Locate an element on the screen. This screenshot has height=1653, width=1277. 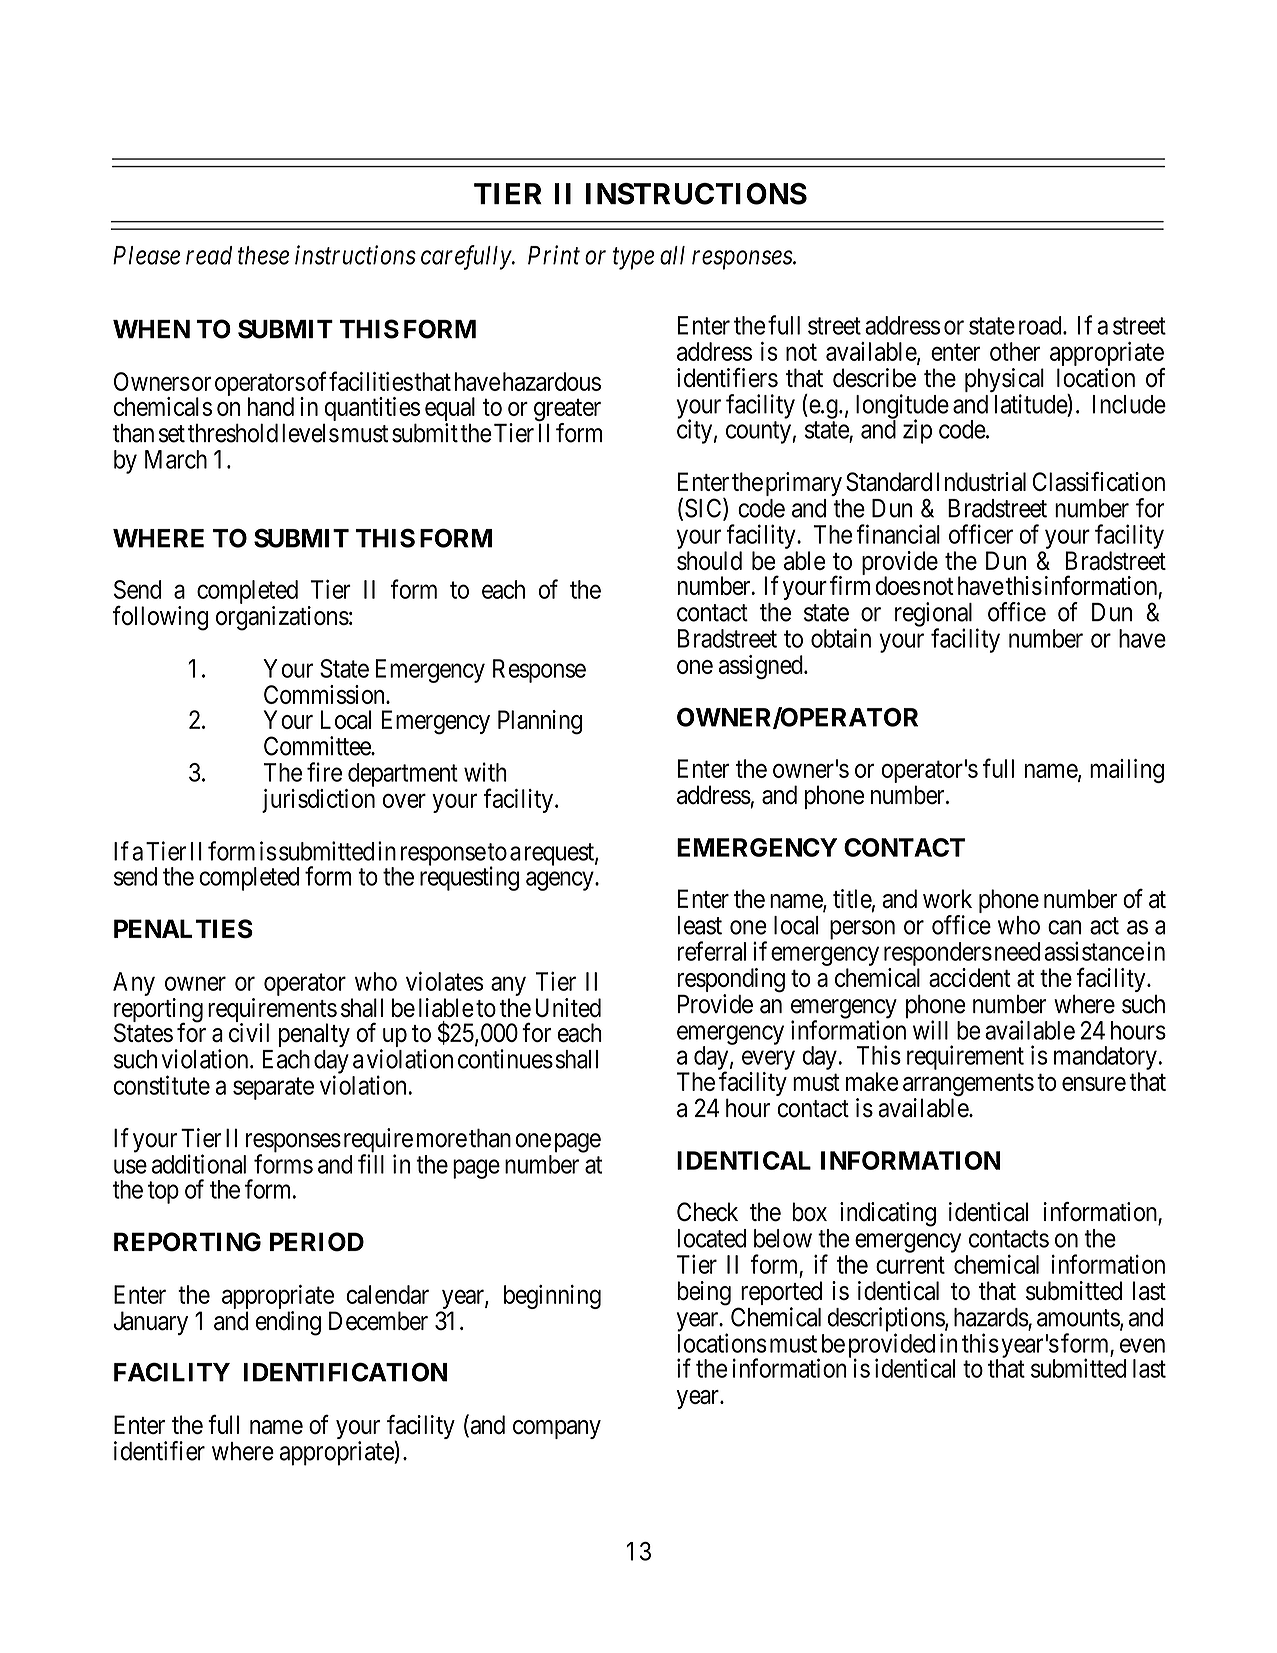
will is located at coordinates (930, 1030).
